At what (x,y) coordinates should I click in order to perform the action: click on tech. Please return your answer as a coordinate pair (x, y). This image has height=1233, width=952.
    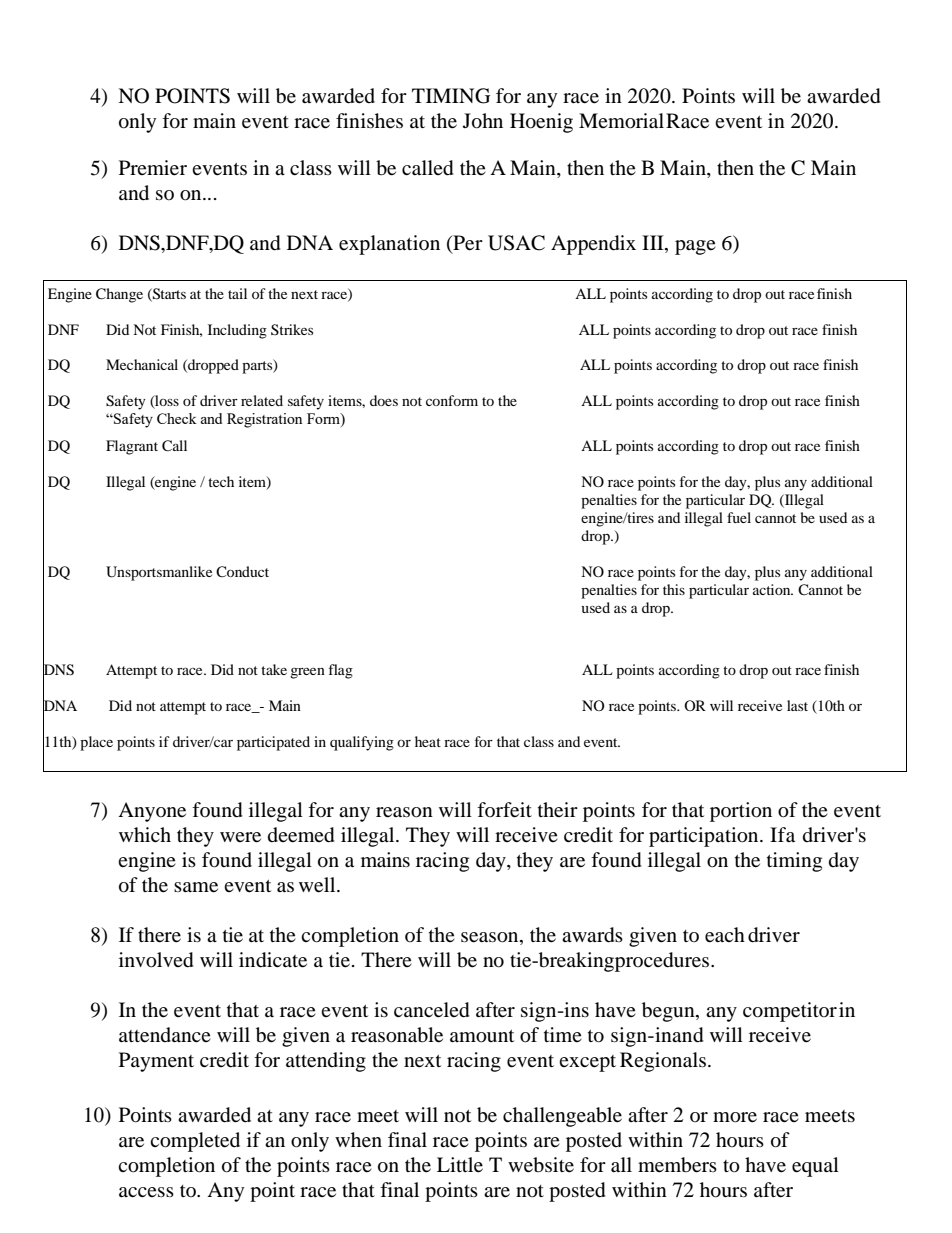
    Looking at the image, I should click on (221, 481).
